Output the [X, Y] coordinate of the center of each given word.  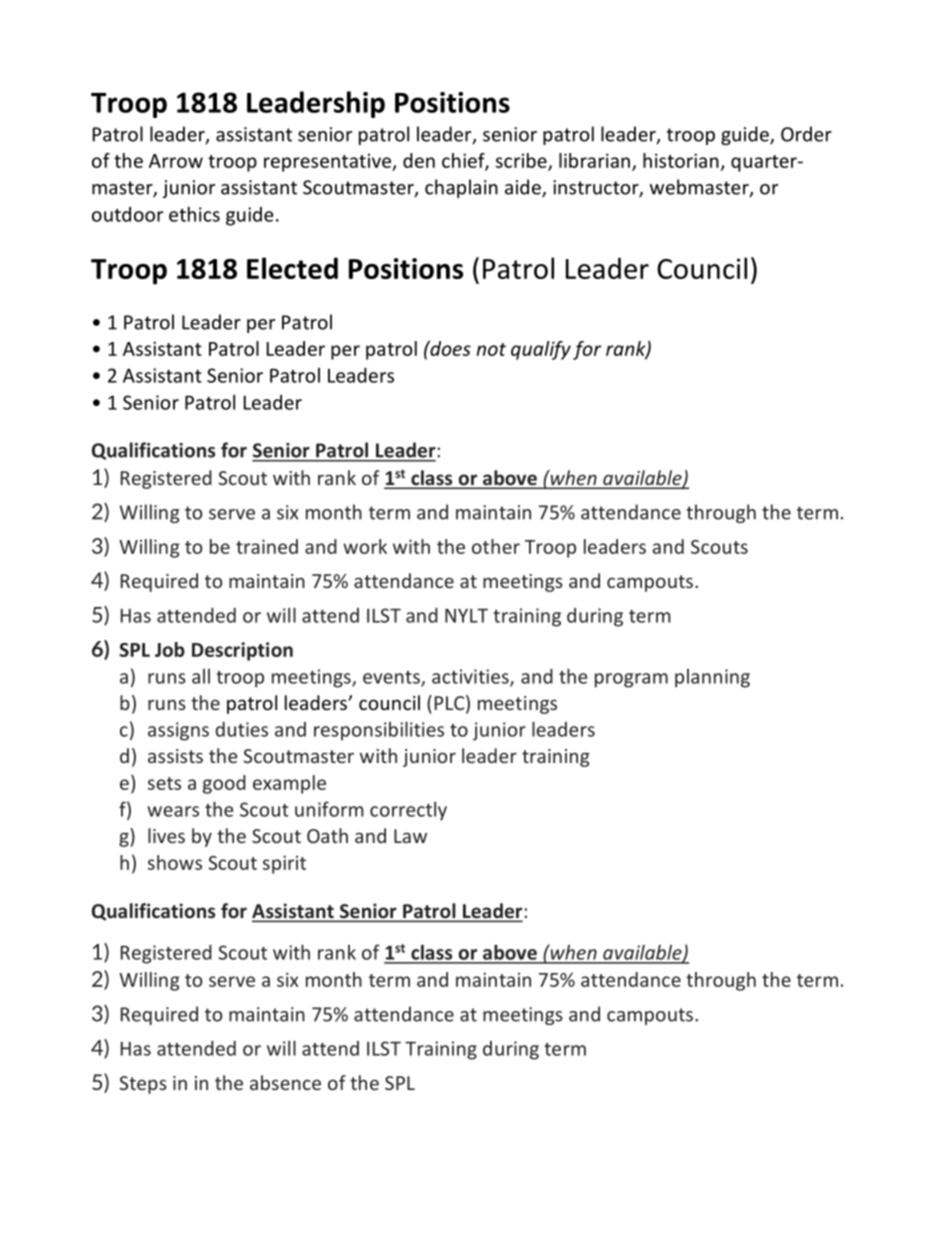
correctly [408, 811]
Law [410, 836]
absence [285, 1082]
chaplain [461, 188]
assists [175, 756]
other [496, 546]
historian [681, 160]
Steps [143, 1085]
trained [267, 546]
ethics [194, 214]
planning [712, 678]
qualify [541, 350]
